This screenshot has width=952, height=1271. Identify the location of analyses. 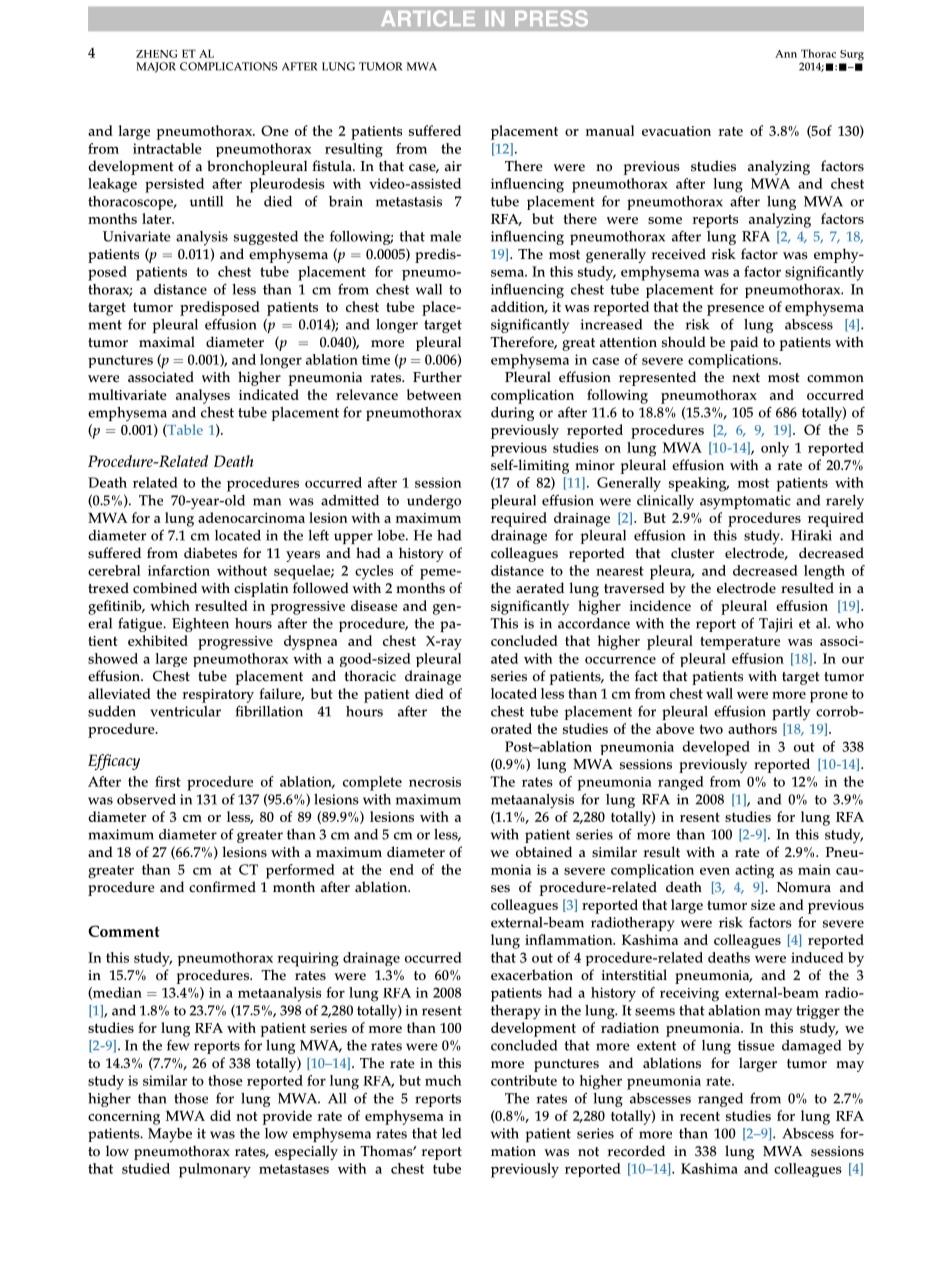
(203, 396).
